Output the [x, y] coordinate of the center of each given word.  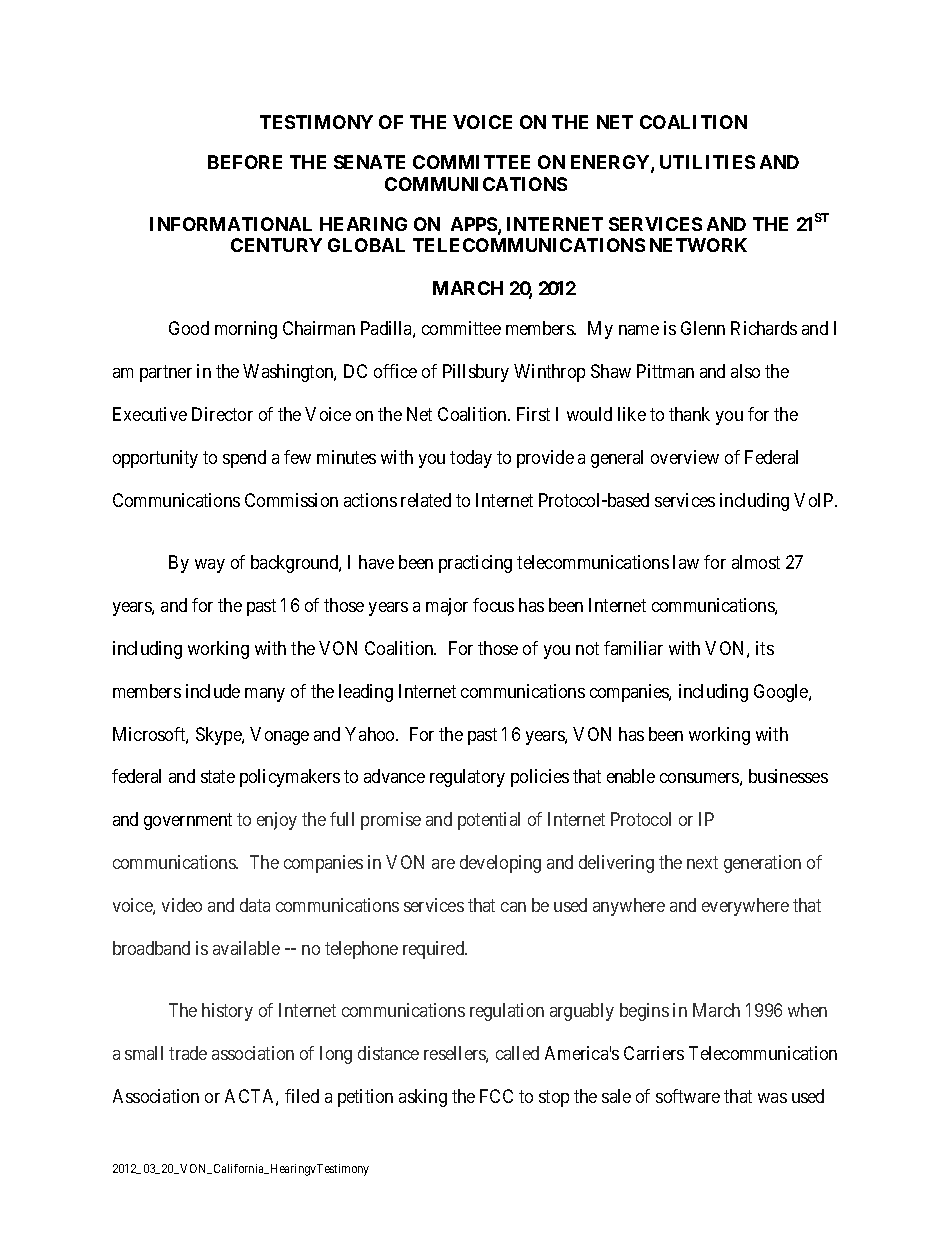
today [471, 459]
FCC [496, 1096]
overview [685, 457]
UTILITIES [707, 162]
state [218, 777]
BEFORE [245, 162]
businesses [788, 776]
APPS [475, 225]
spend [244, 459]
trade [188, 1053]
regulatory [467, 778]
